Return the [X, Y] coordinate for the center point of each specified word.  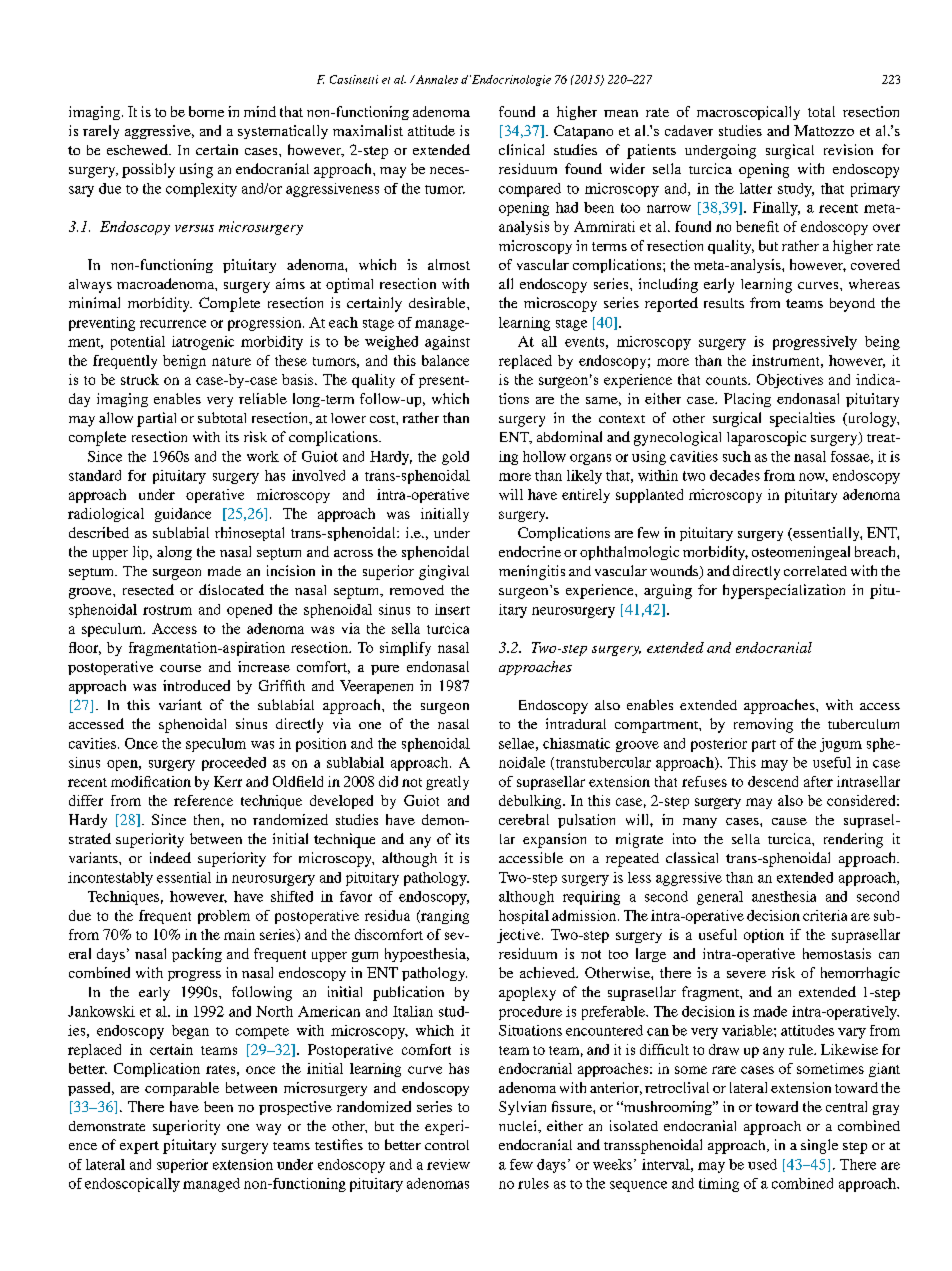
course [180, 668]
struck [140, 379]
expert [139, 1147]
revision [848, 149]
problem [224, 917]
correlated [815, 571]
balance [445, 360]
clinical [521, 149]
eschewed [138, 149]
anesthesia [784, 896]
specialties [802, 419]
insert [452, 609]
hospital [524, 917]
